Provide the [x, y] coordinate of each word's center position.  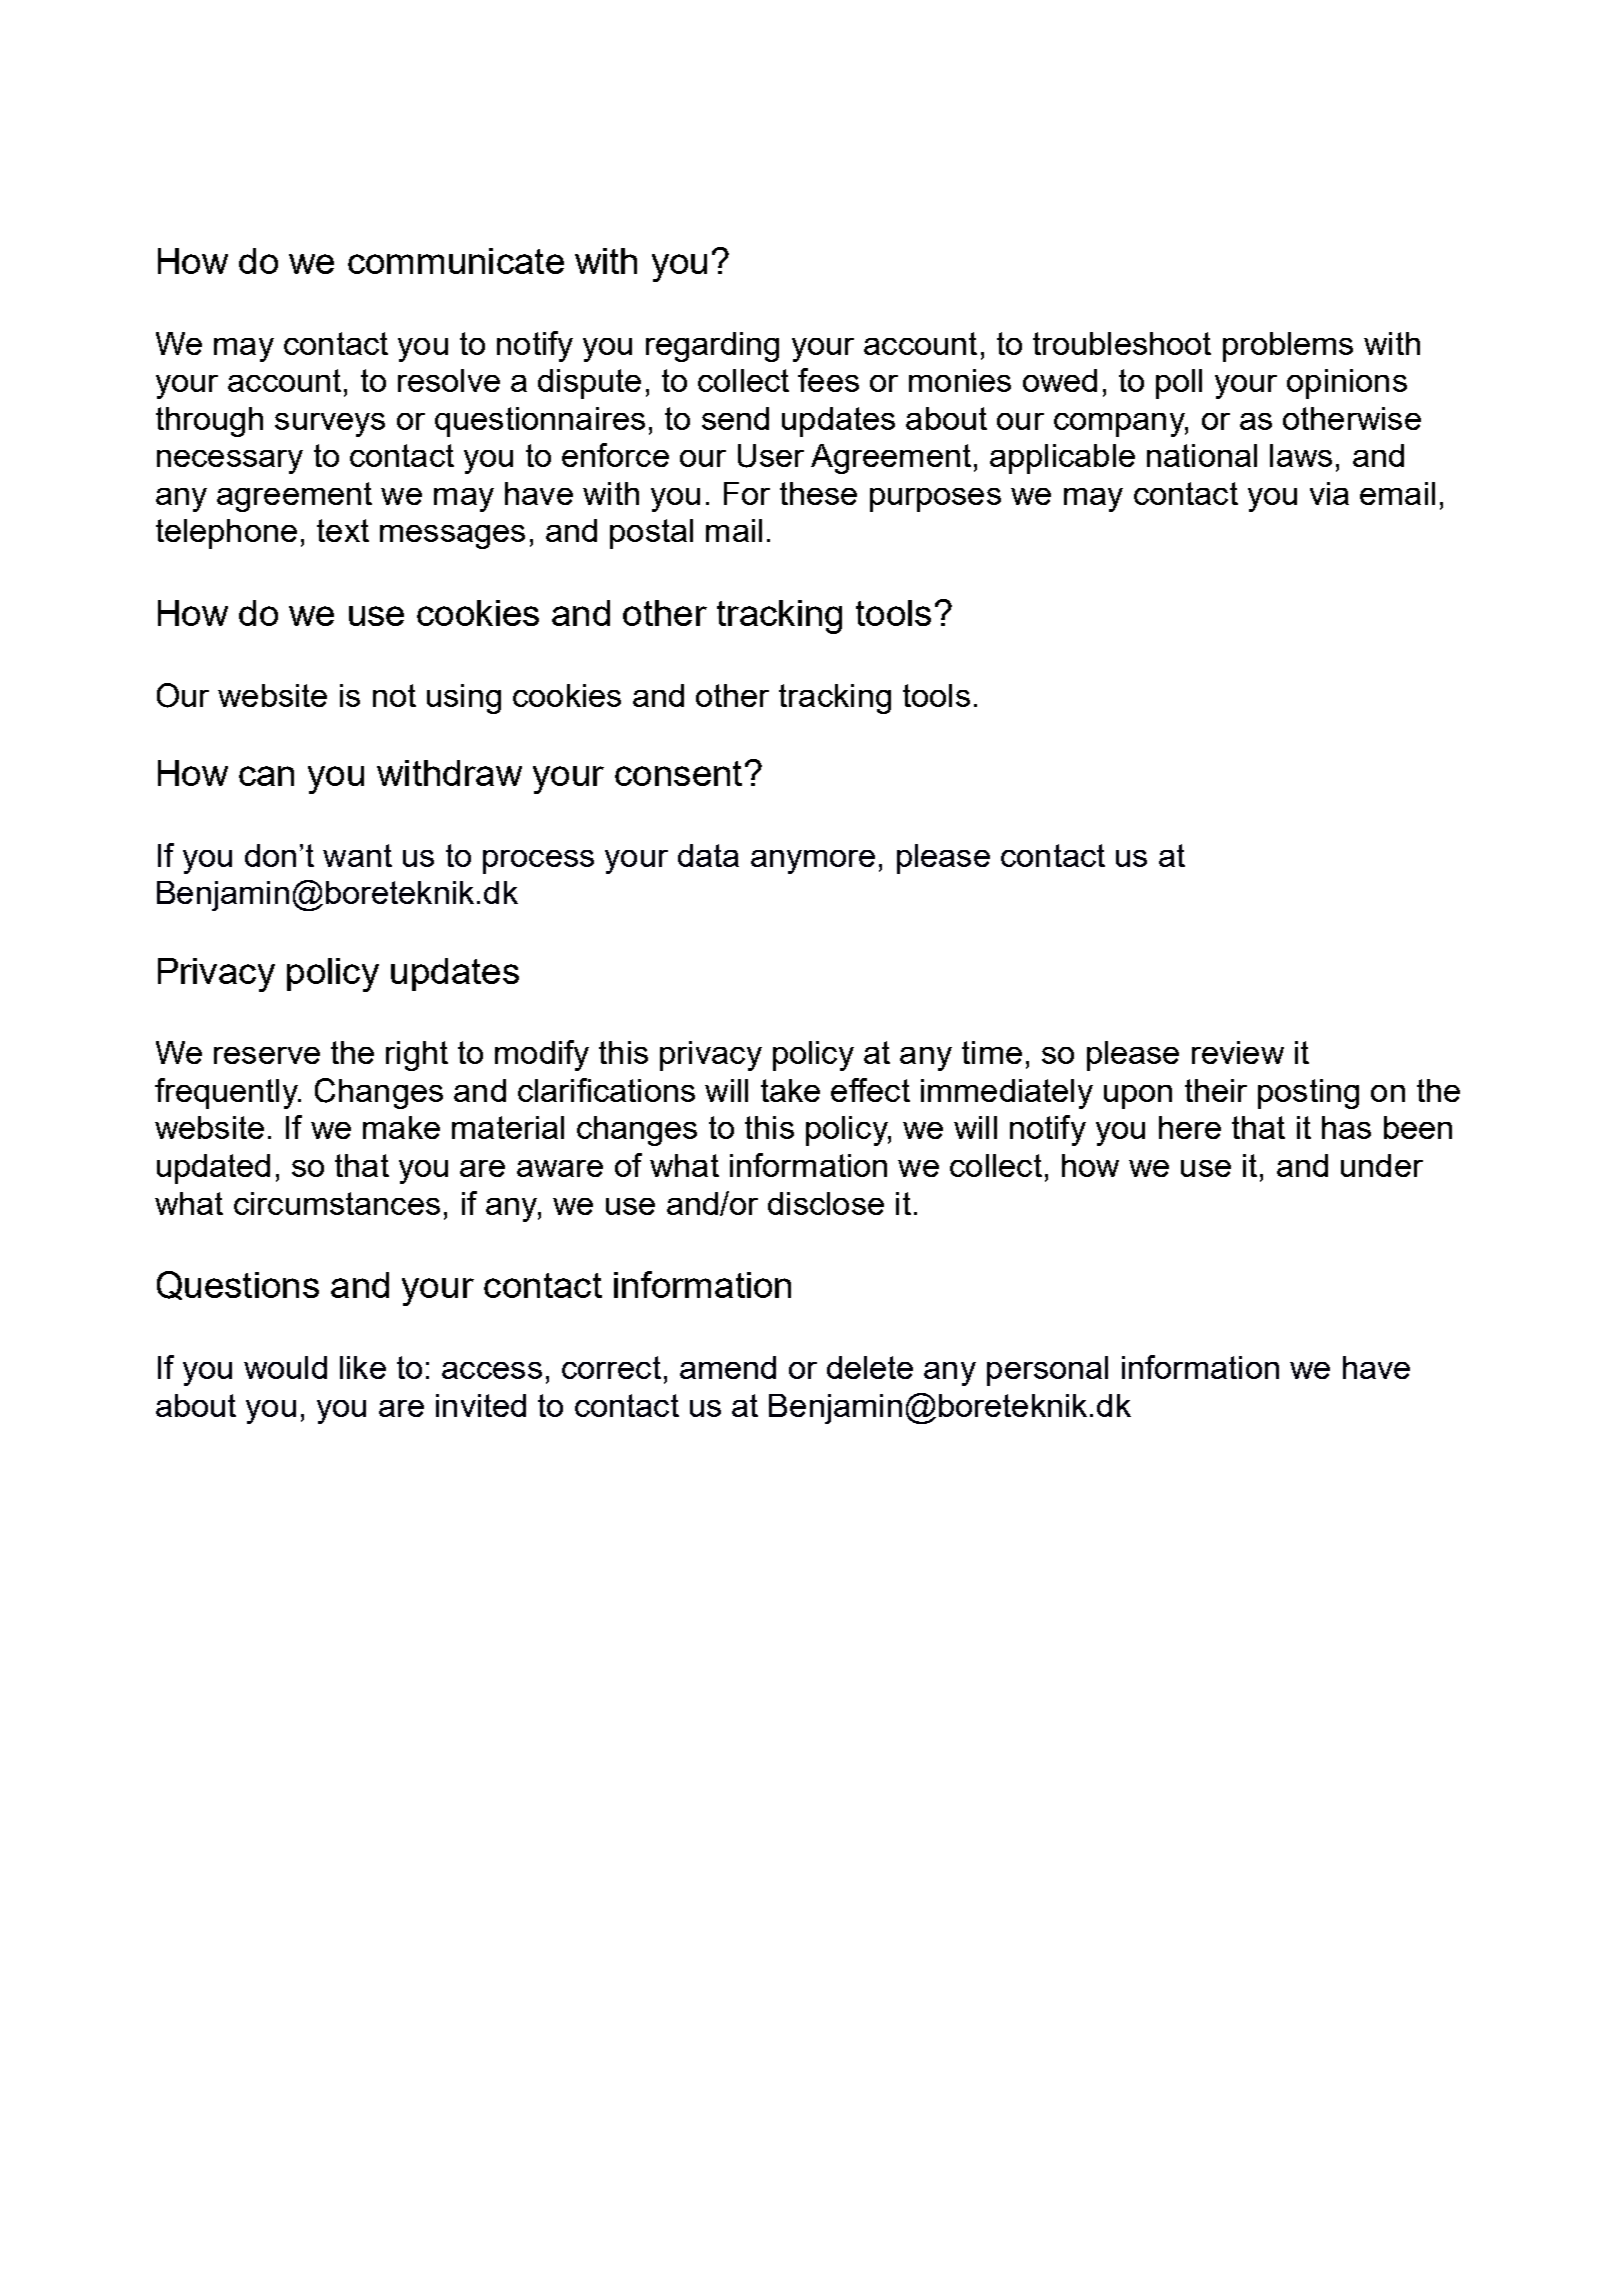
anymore [813, 862]
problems [1288, 347]
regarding [712, 347]
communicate [456, 261]
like [363, 1367]
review [1238, 1052]
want [357, 855]
